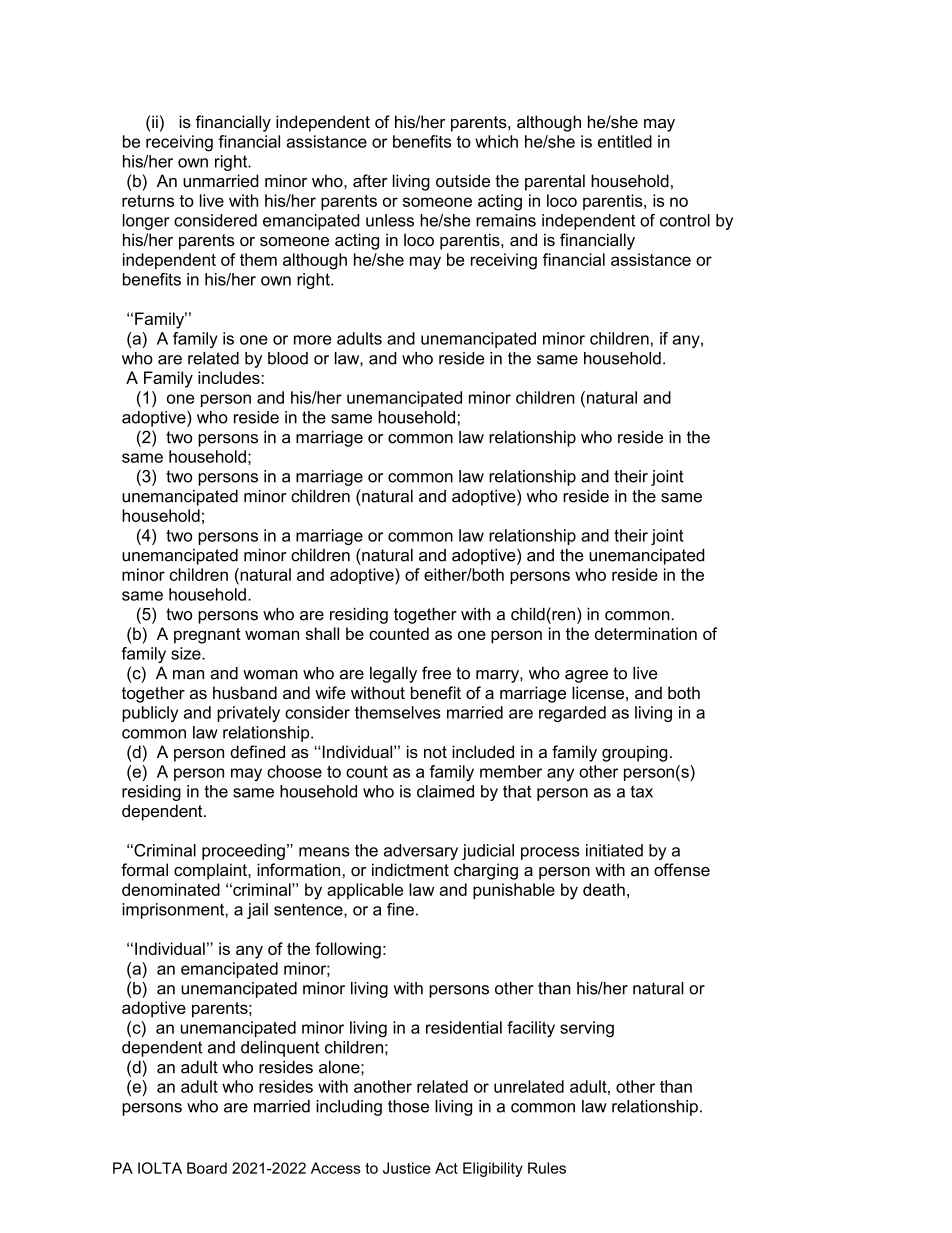 This document has width=952, height=1233. Describe the element at coordinates (646, 633) in the document. I see `determination` at that location.
